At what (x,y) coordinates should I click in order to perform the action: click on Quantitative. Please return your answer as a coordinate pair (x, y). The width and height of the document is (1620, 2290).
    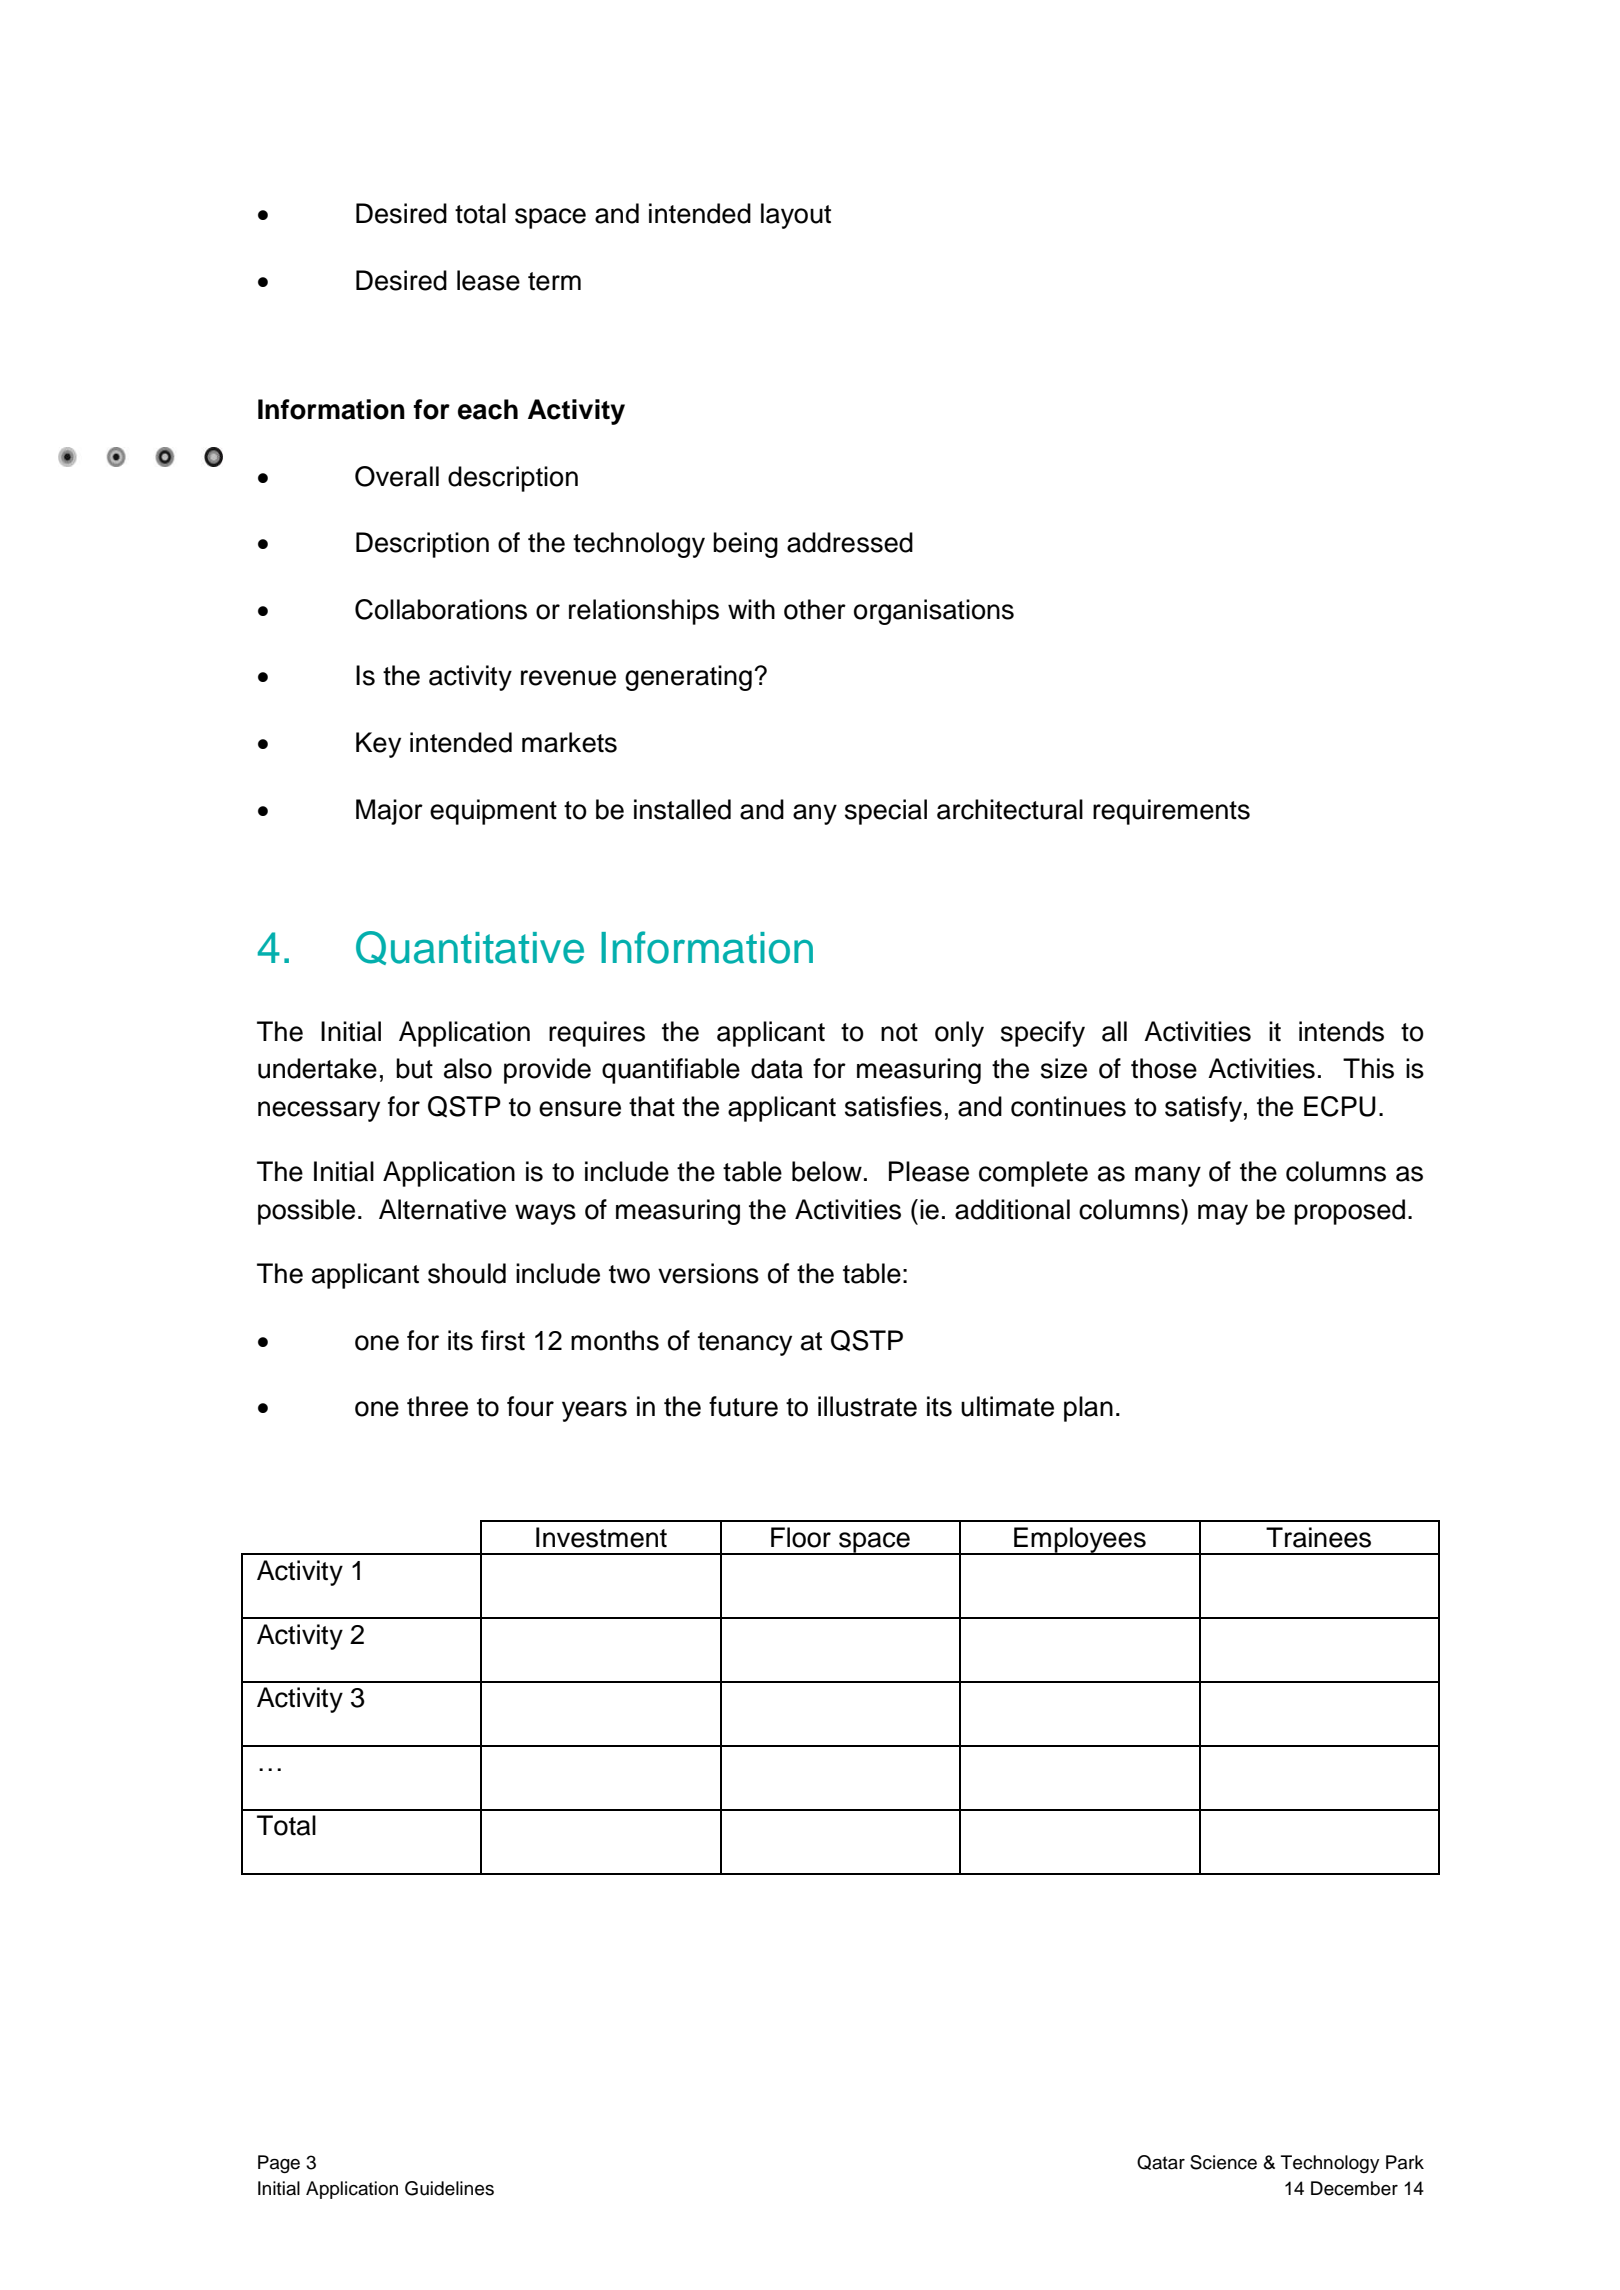
    Looking at the image, I should click on (470, 948).
